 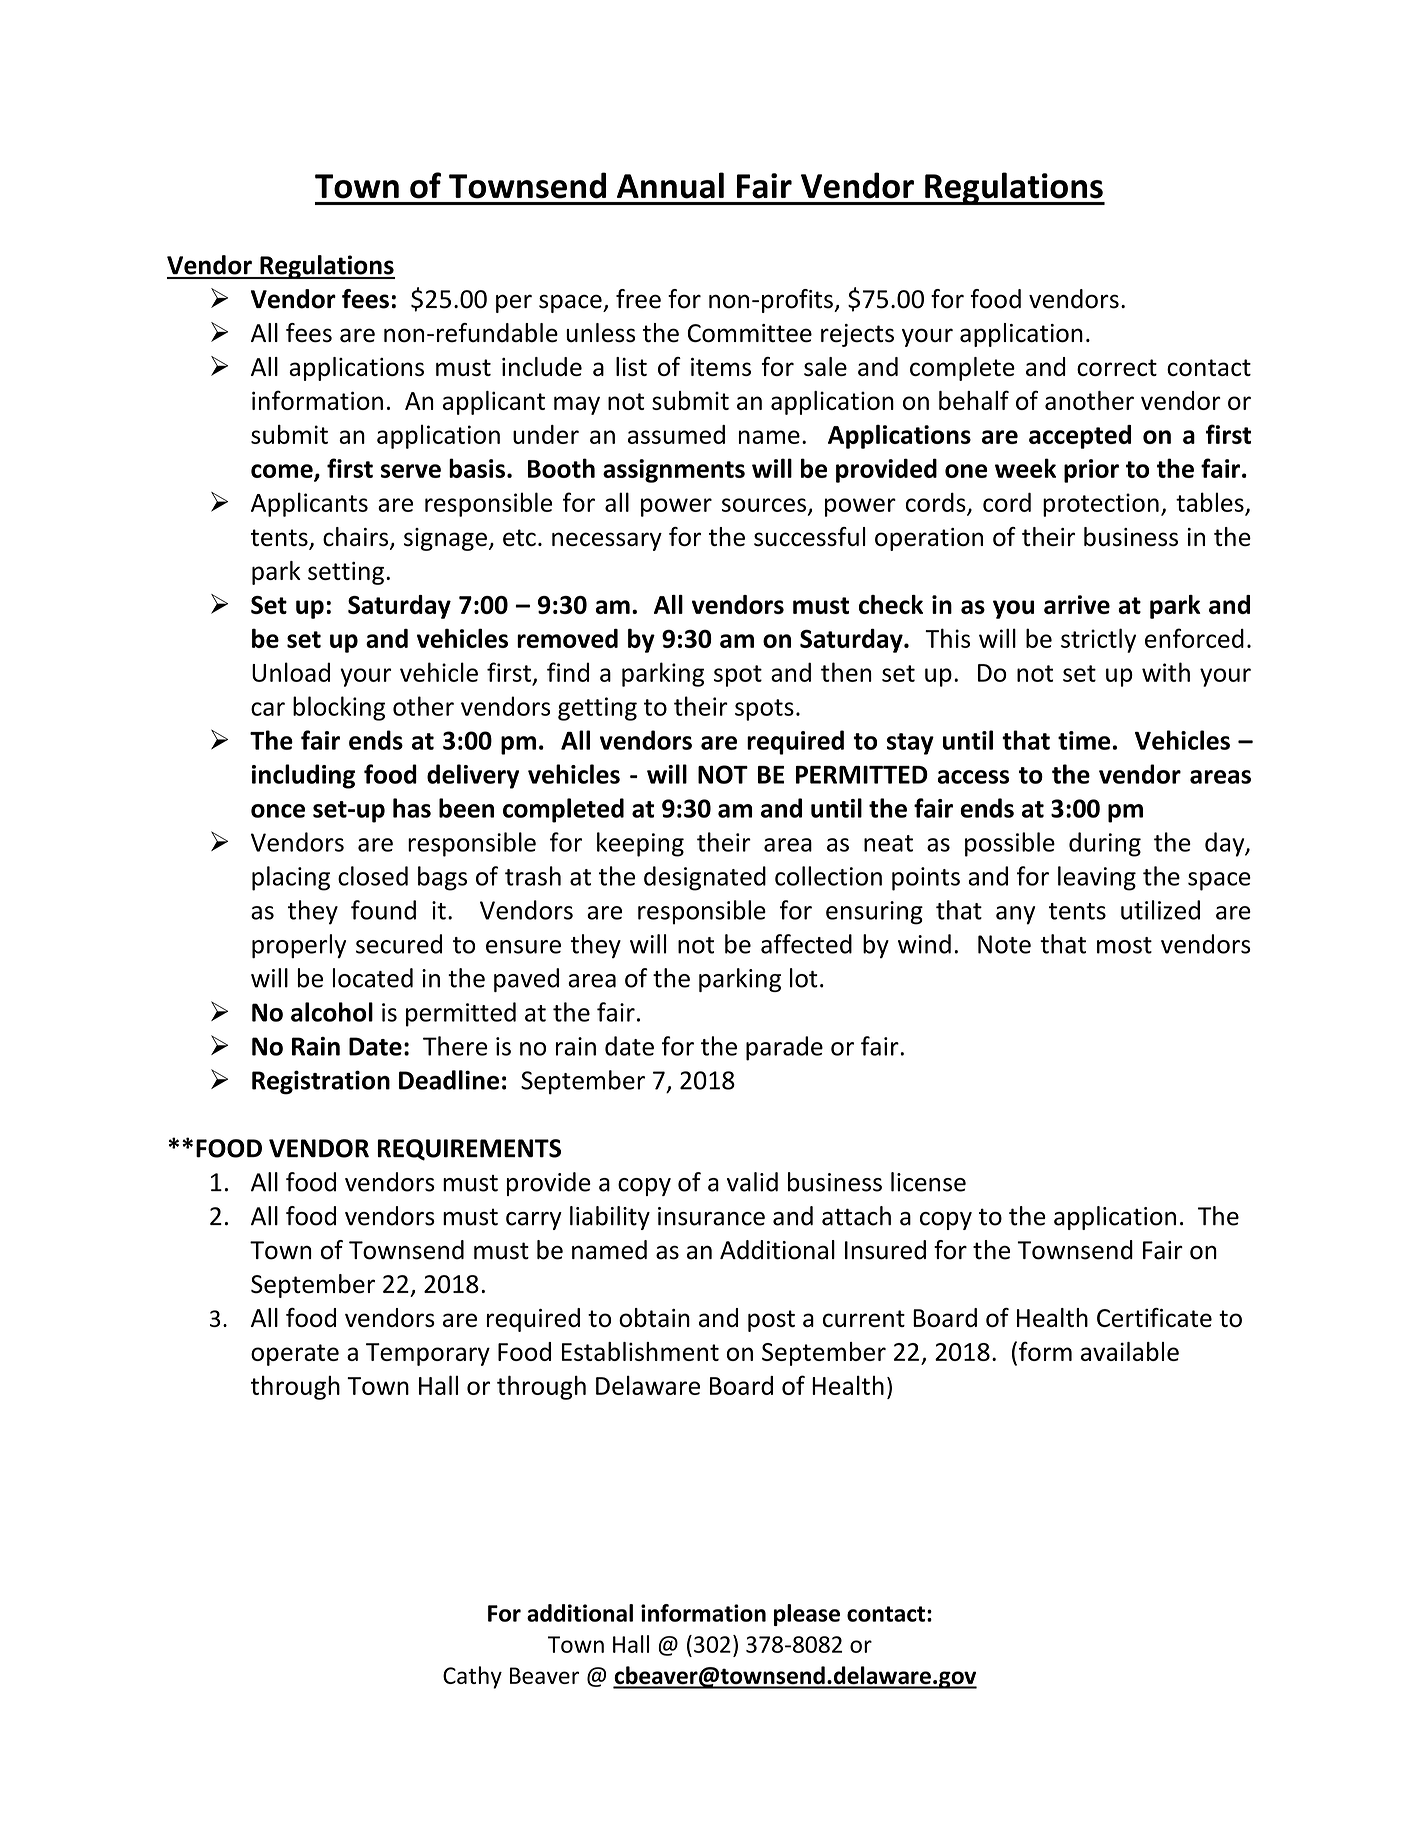 What do you see at coordinates (807, 1615) in the image?
I see `please` at bounding box center [807, 1615].
